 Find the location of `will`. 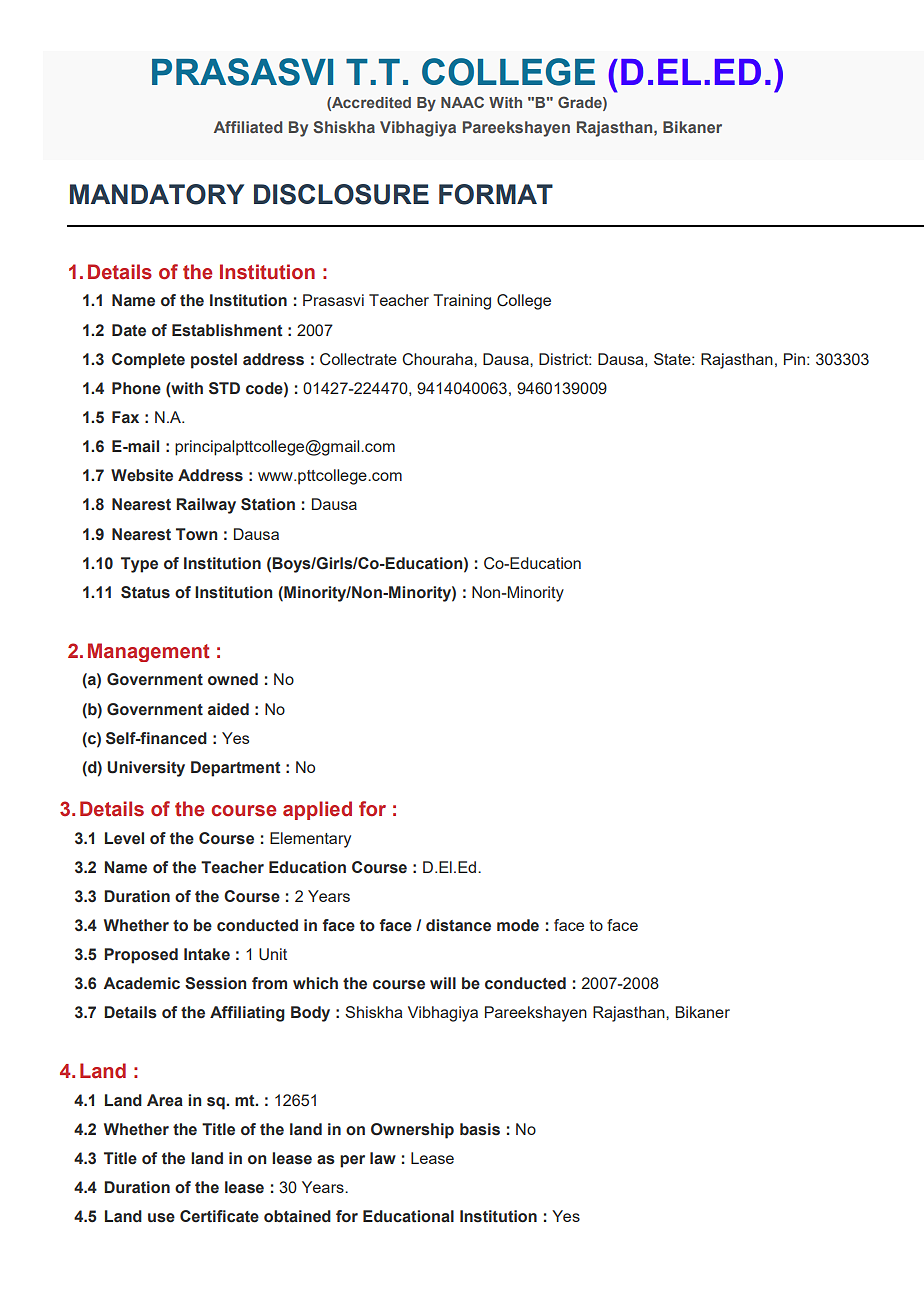

will is located at coordinates (443, 983).
